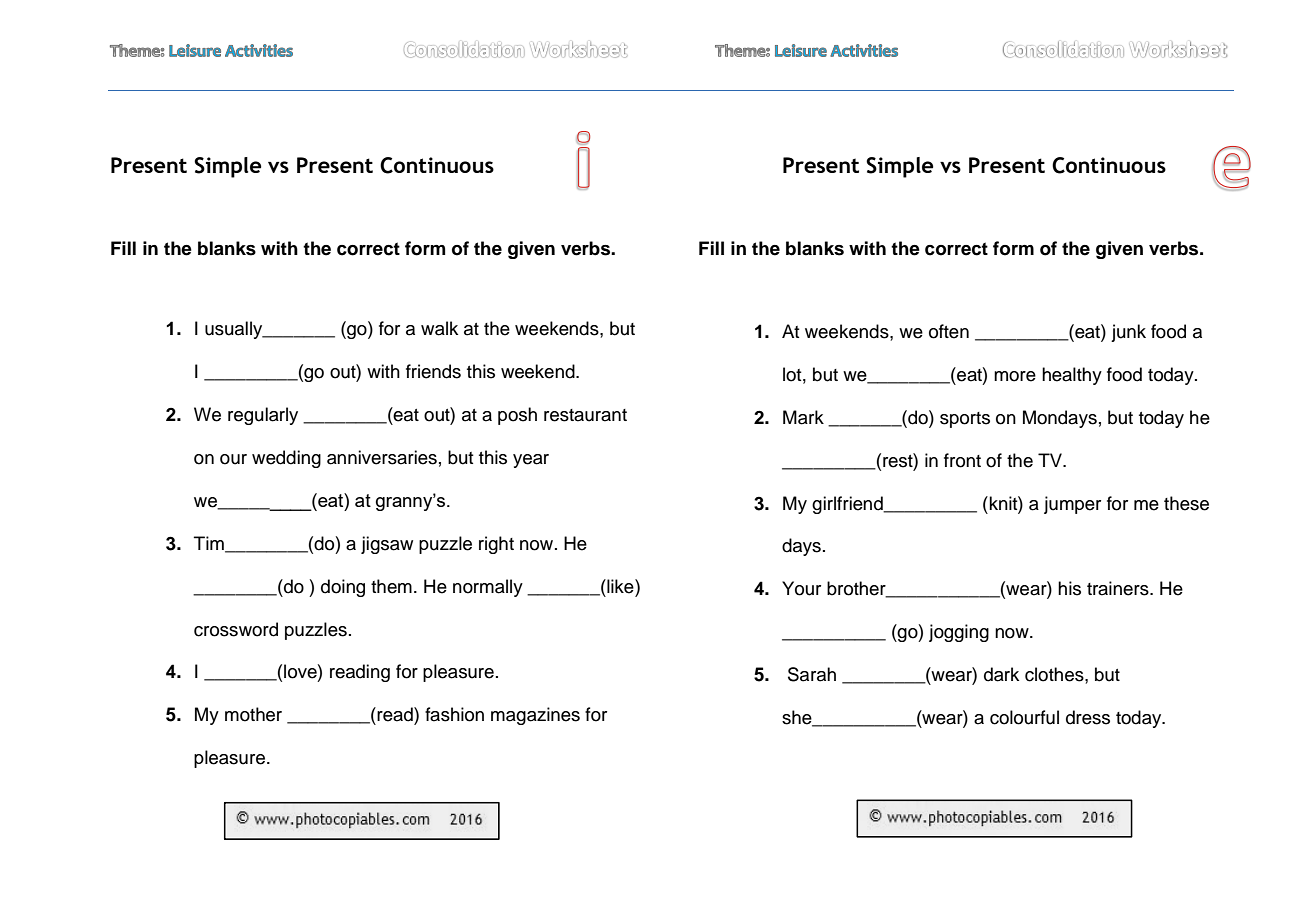 This screenshot has width=1308, height=924. I want to click on magazines, so click(535, 716).
